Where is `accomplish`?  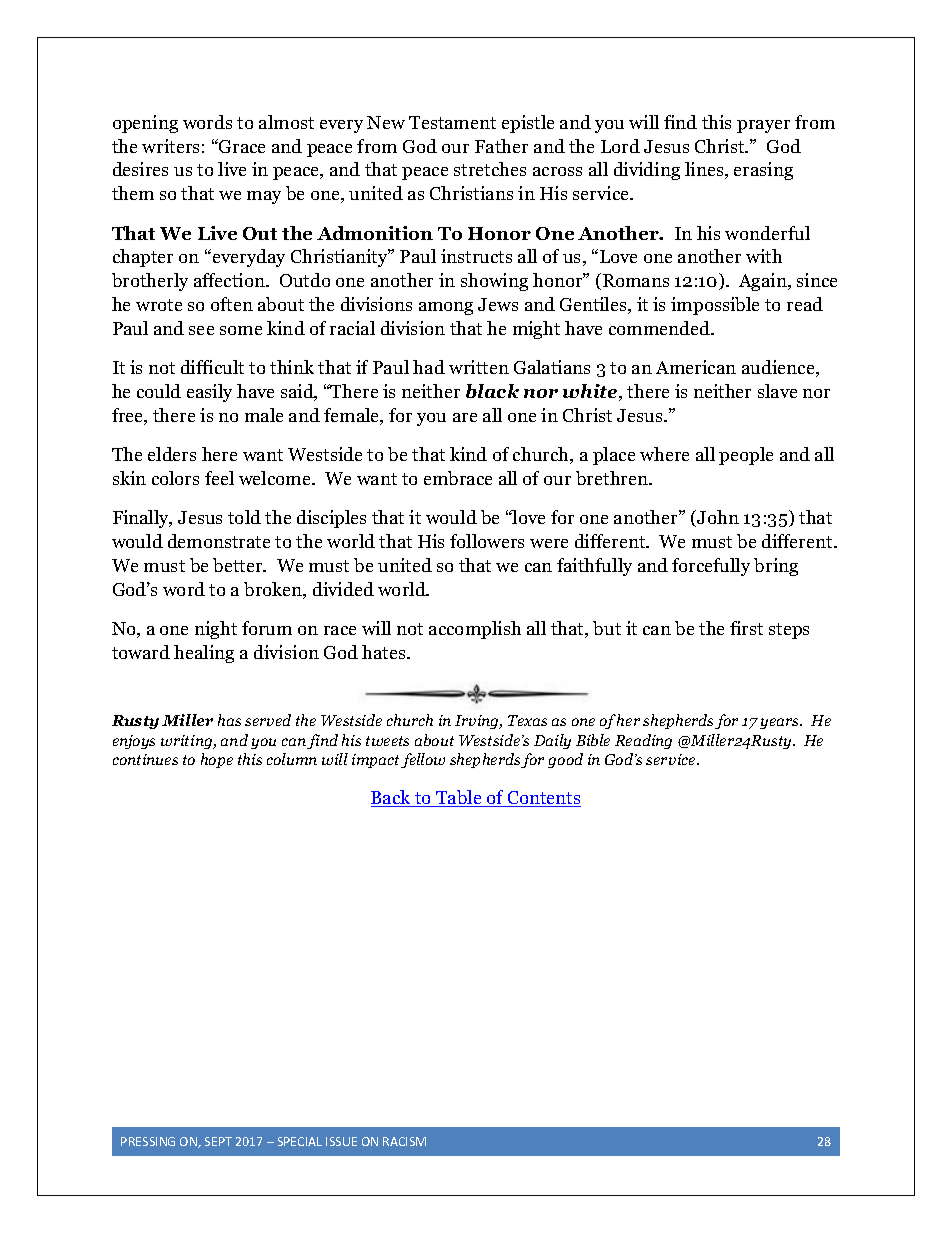 accomplish is located at coordinates (475, 630).
